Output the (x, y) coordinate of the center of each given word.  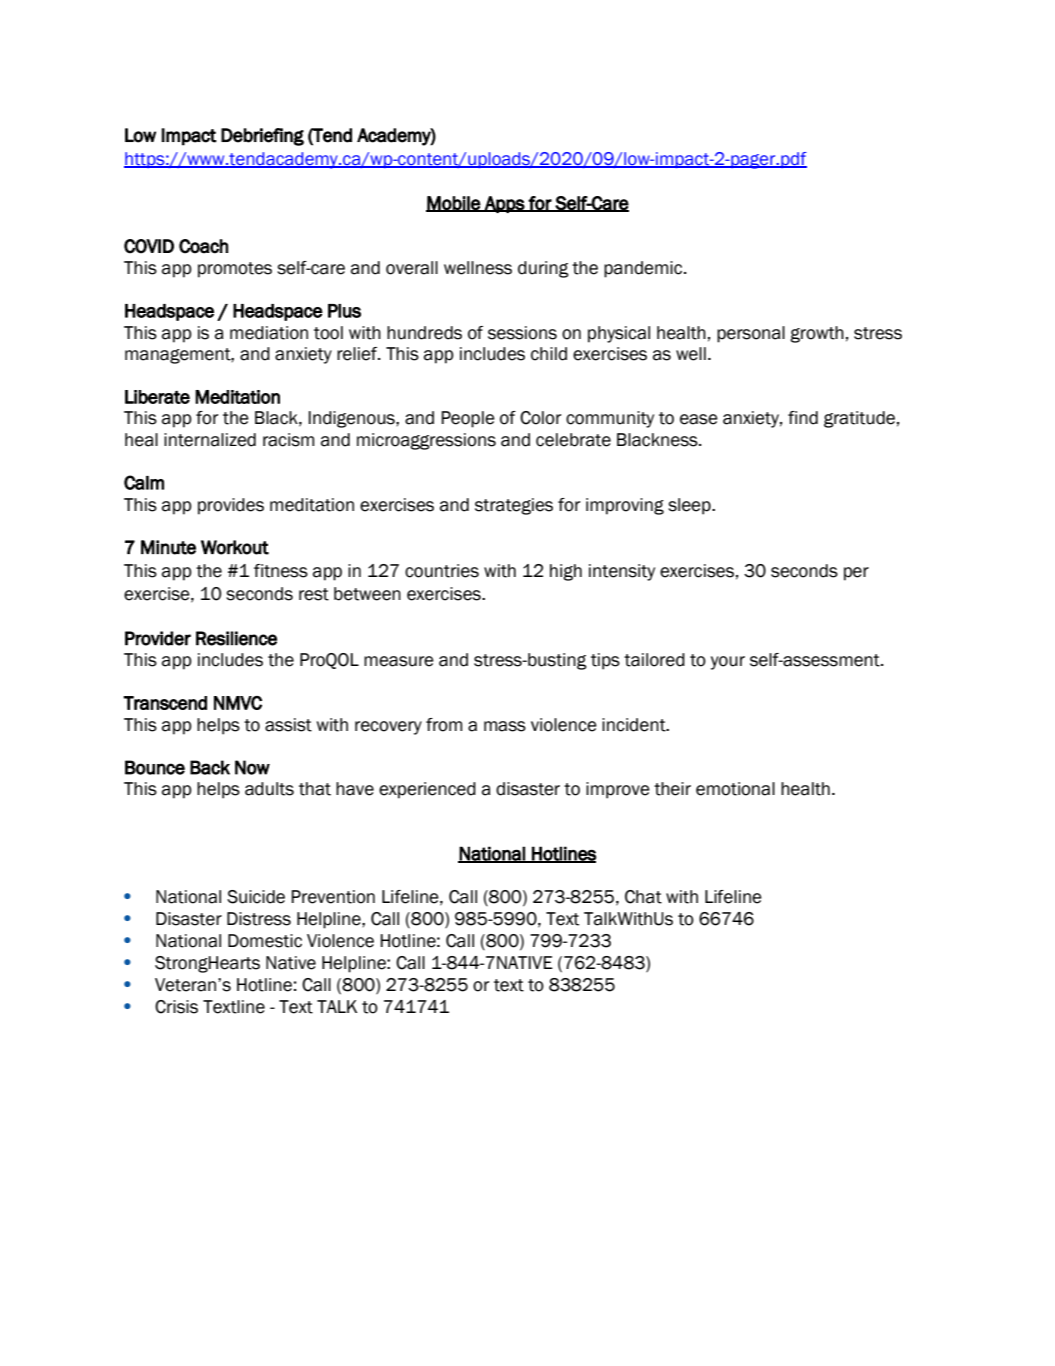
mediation (269, 333)
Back (210, 767)
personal (751, 334)
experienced (427, 790)
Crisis (176, 1007)
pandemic (644, 269)
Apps (504, 204)
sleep (690, 506)
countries (442, 571)
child (549, 354)
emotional (735, 789)
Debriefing (262, 137)
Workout (235, 547)
